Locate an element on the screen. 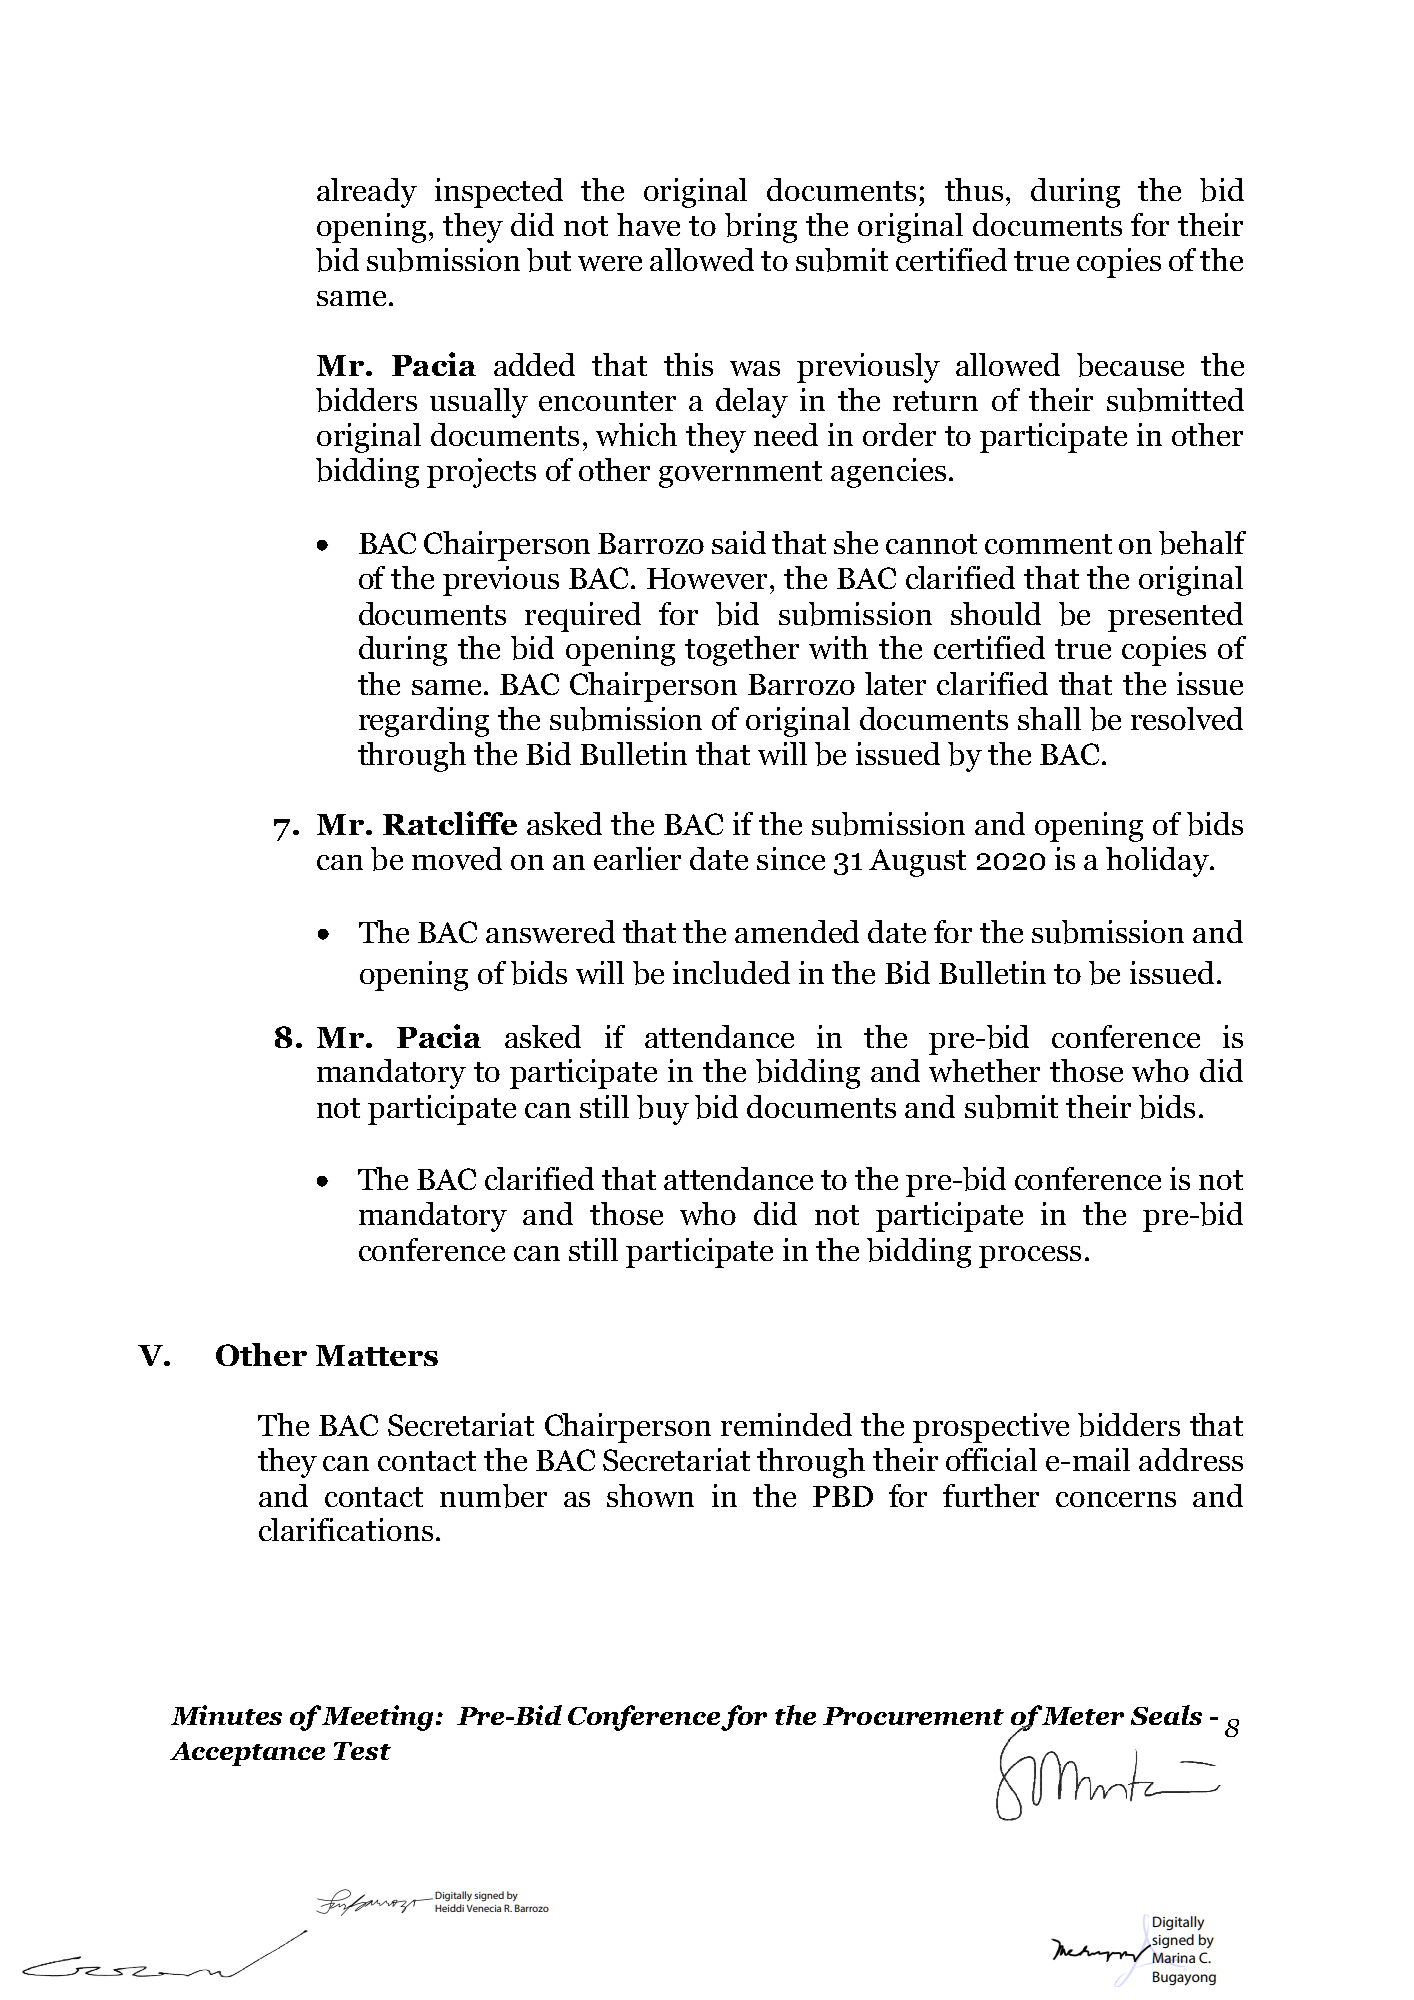 This screenshot has height=2000, width=1414. reminded is located at coordinates (786, 1424).
